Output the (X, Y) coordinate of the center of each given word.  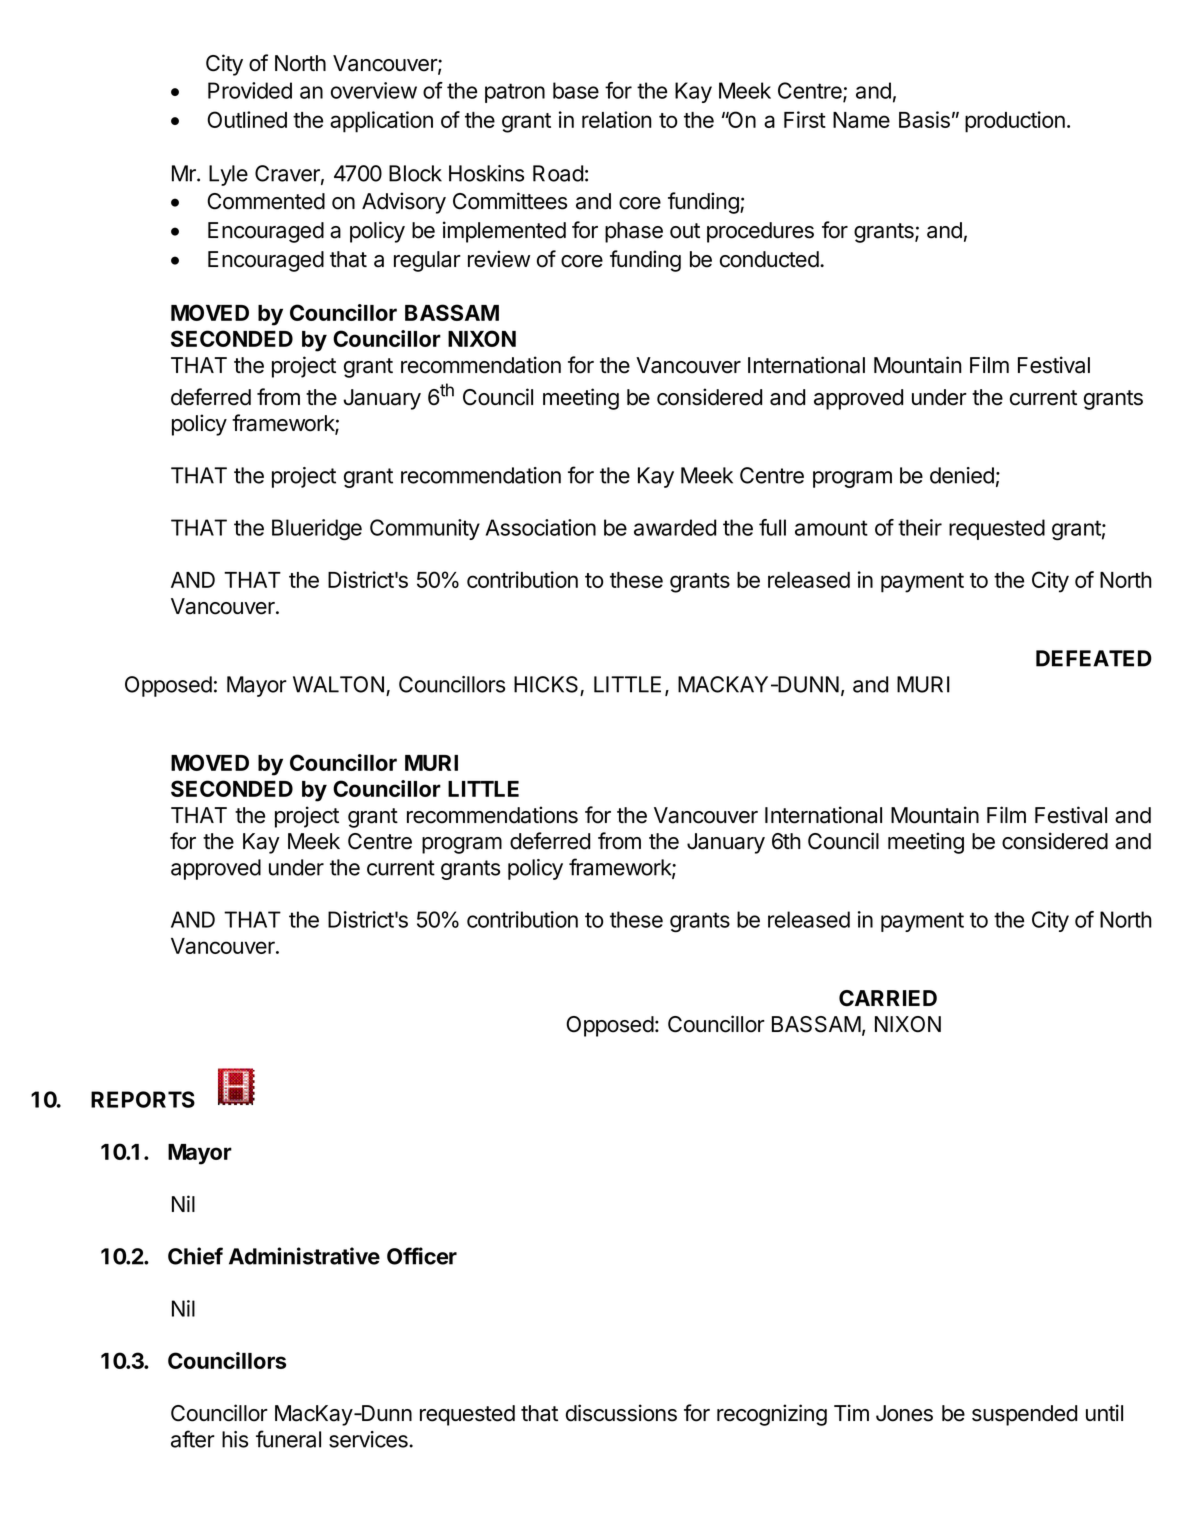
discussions (621, 1413)
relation (617, 119)
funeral (288, 1439)
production (1015, 122)
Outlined (247, 119)
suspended (1024, 1415)
